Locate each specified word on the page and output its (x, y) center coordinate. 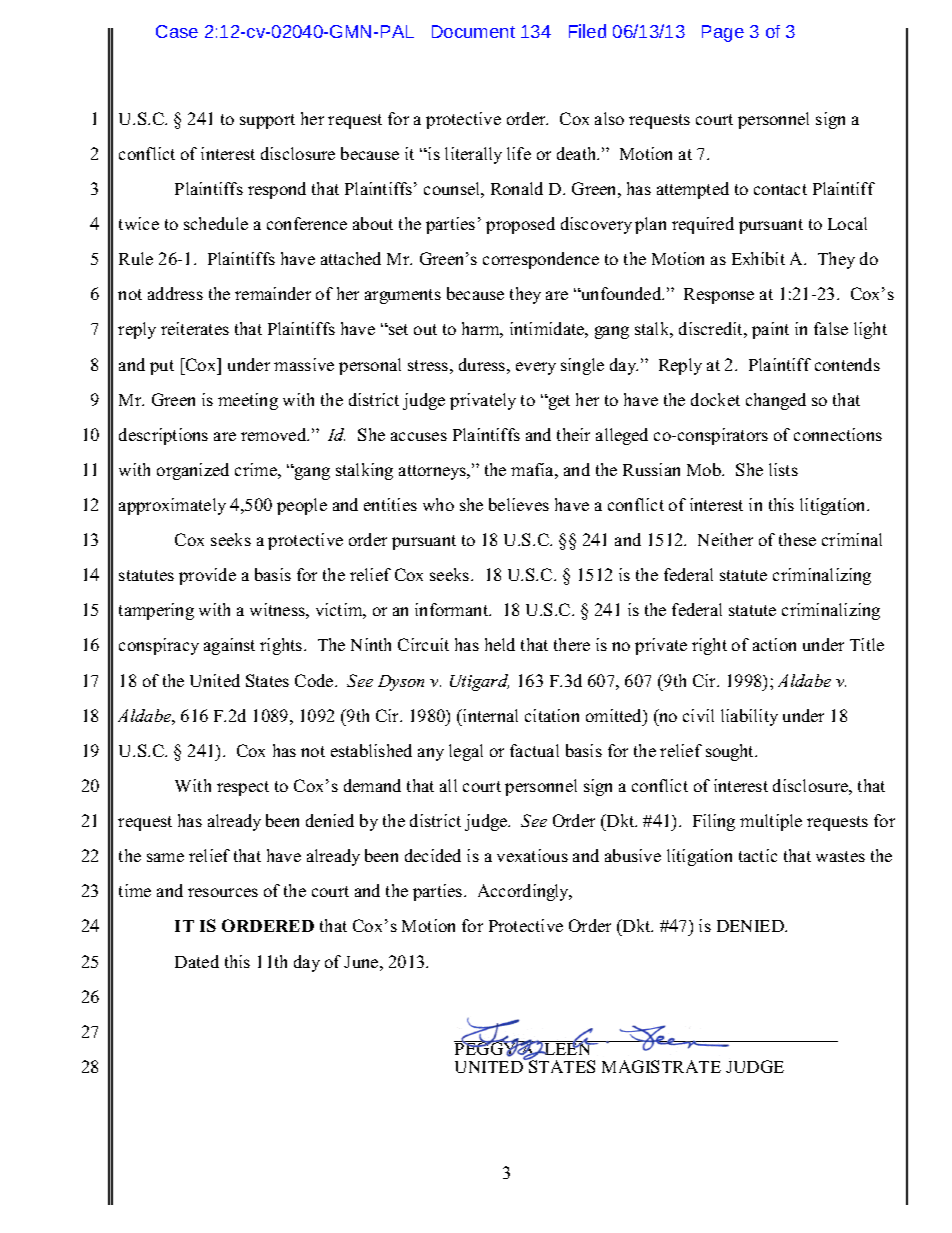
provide (207, 576)
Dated (197, 961)
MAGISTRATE (661, 1066)
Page (723, 33)
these (797, 539)
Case (177, 31)
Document (473, 31)
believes (519, 504)
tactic (758, 855)
